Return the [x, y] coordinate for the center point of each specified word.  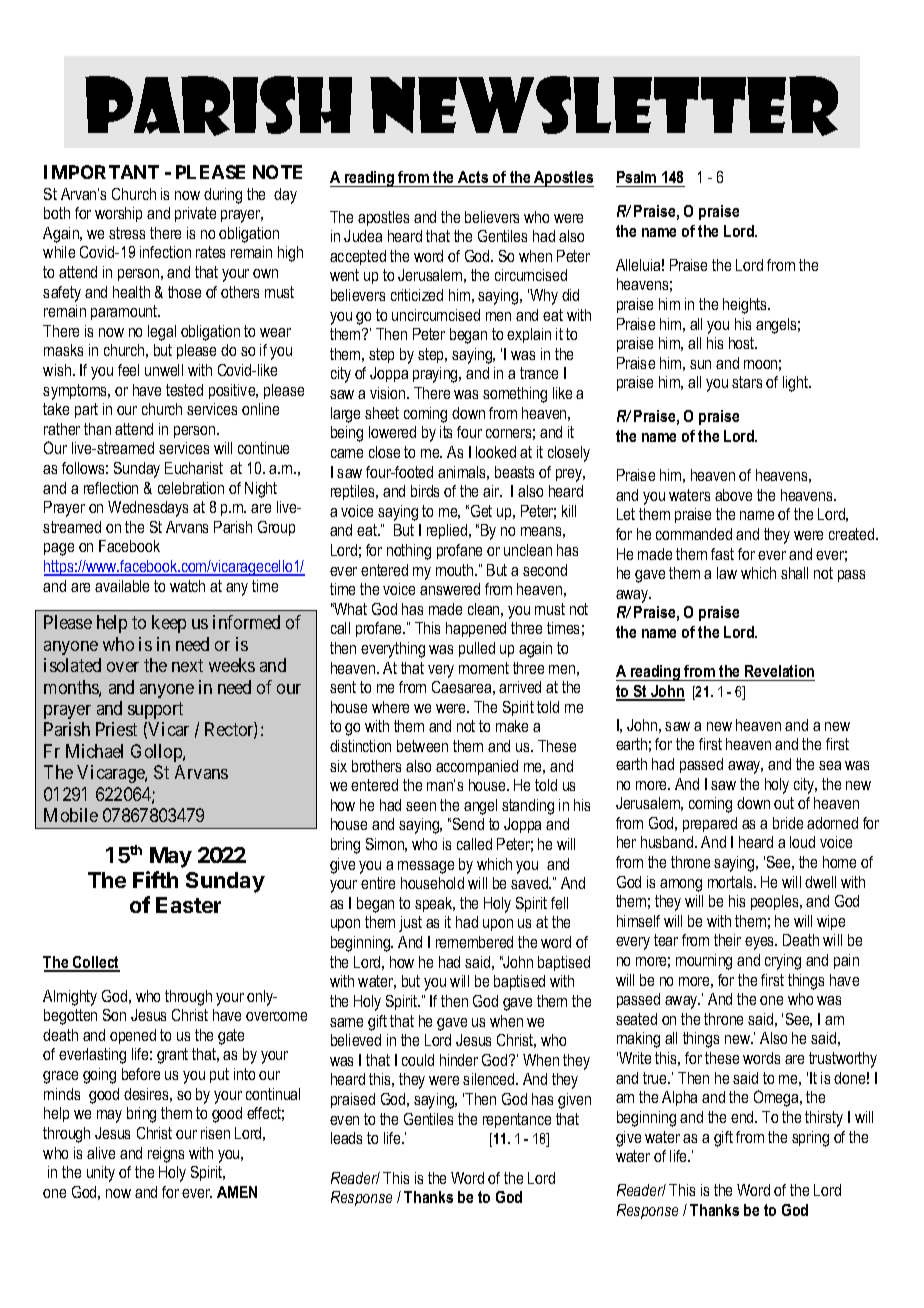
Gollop [157, 753]
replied [448, 531]
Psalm [636, 177]
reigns [166, 1155]
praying [436, 375]
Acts [473, 177]
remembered [474, 942]
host [743, 343]
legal [162, 333]
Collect [95, 963]
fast [722, 554]
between [422, 746]
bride [788, 823]
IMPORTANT [101, 172]
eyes [761, 943]
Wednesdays [148, 509]
